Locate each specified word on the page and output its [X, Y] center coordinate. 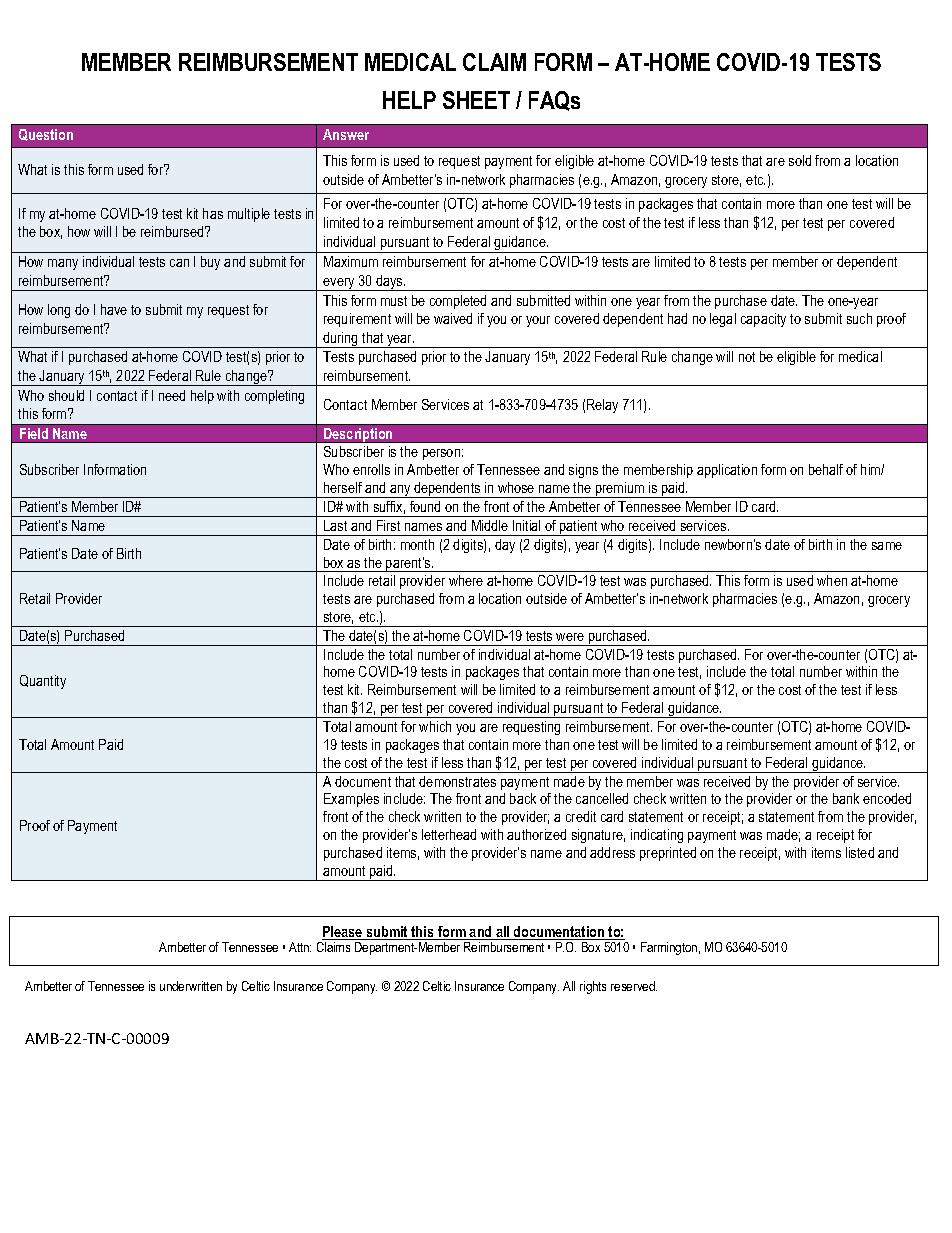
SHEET [476, 100]
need [172, 395]
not [747, 357]
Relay [602, 406]
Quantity [43, 682]
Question [46, 135]
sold [800, 160]
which [435, 726]
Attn [300, 947]
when [832, 580]
